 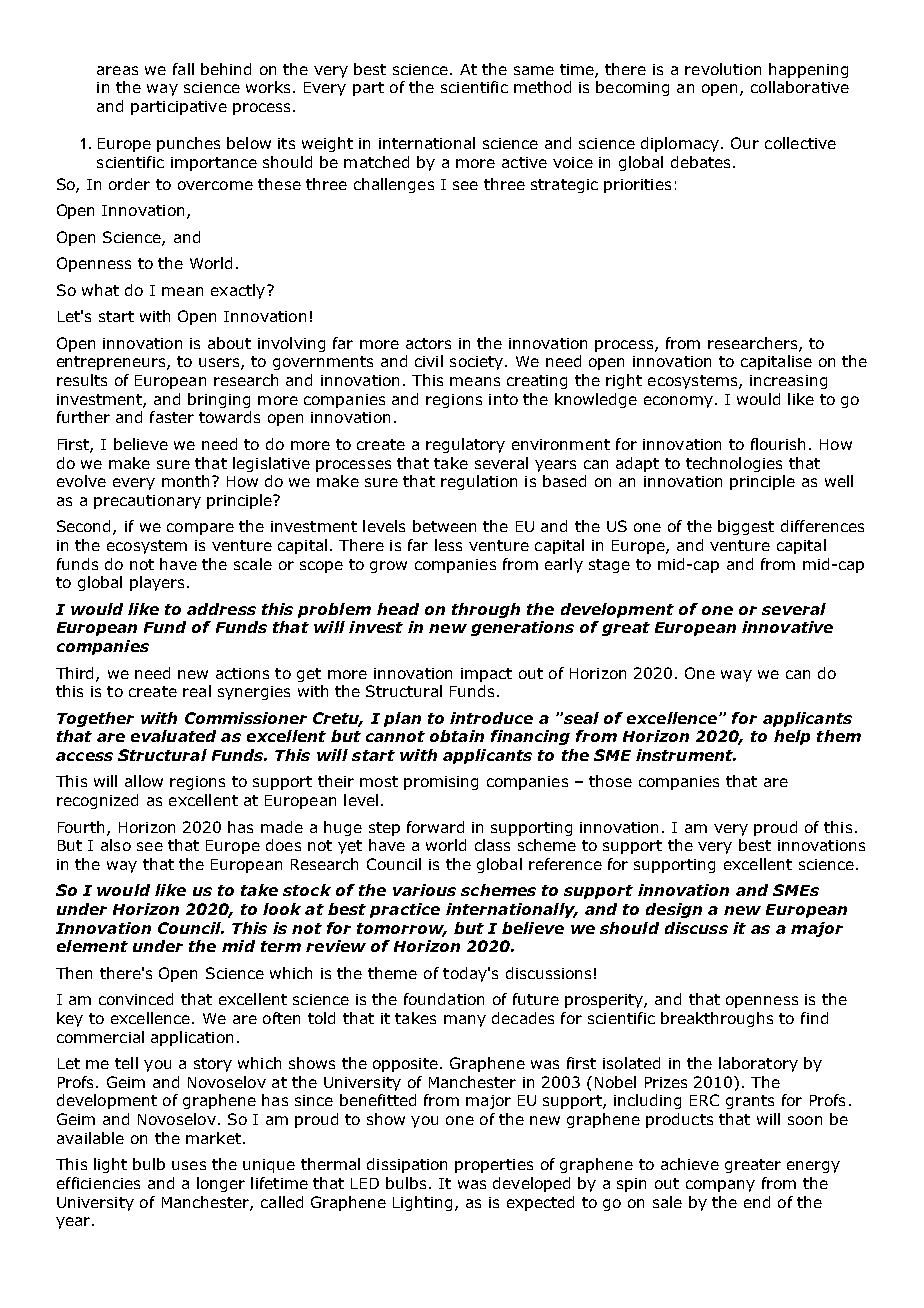 What do you see at coordinates (723, 69) in the screenshot?
I see `revolution` at bounding box center [723, 69].
